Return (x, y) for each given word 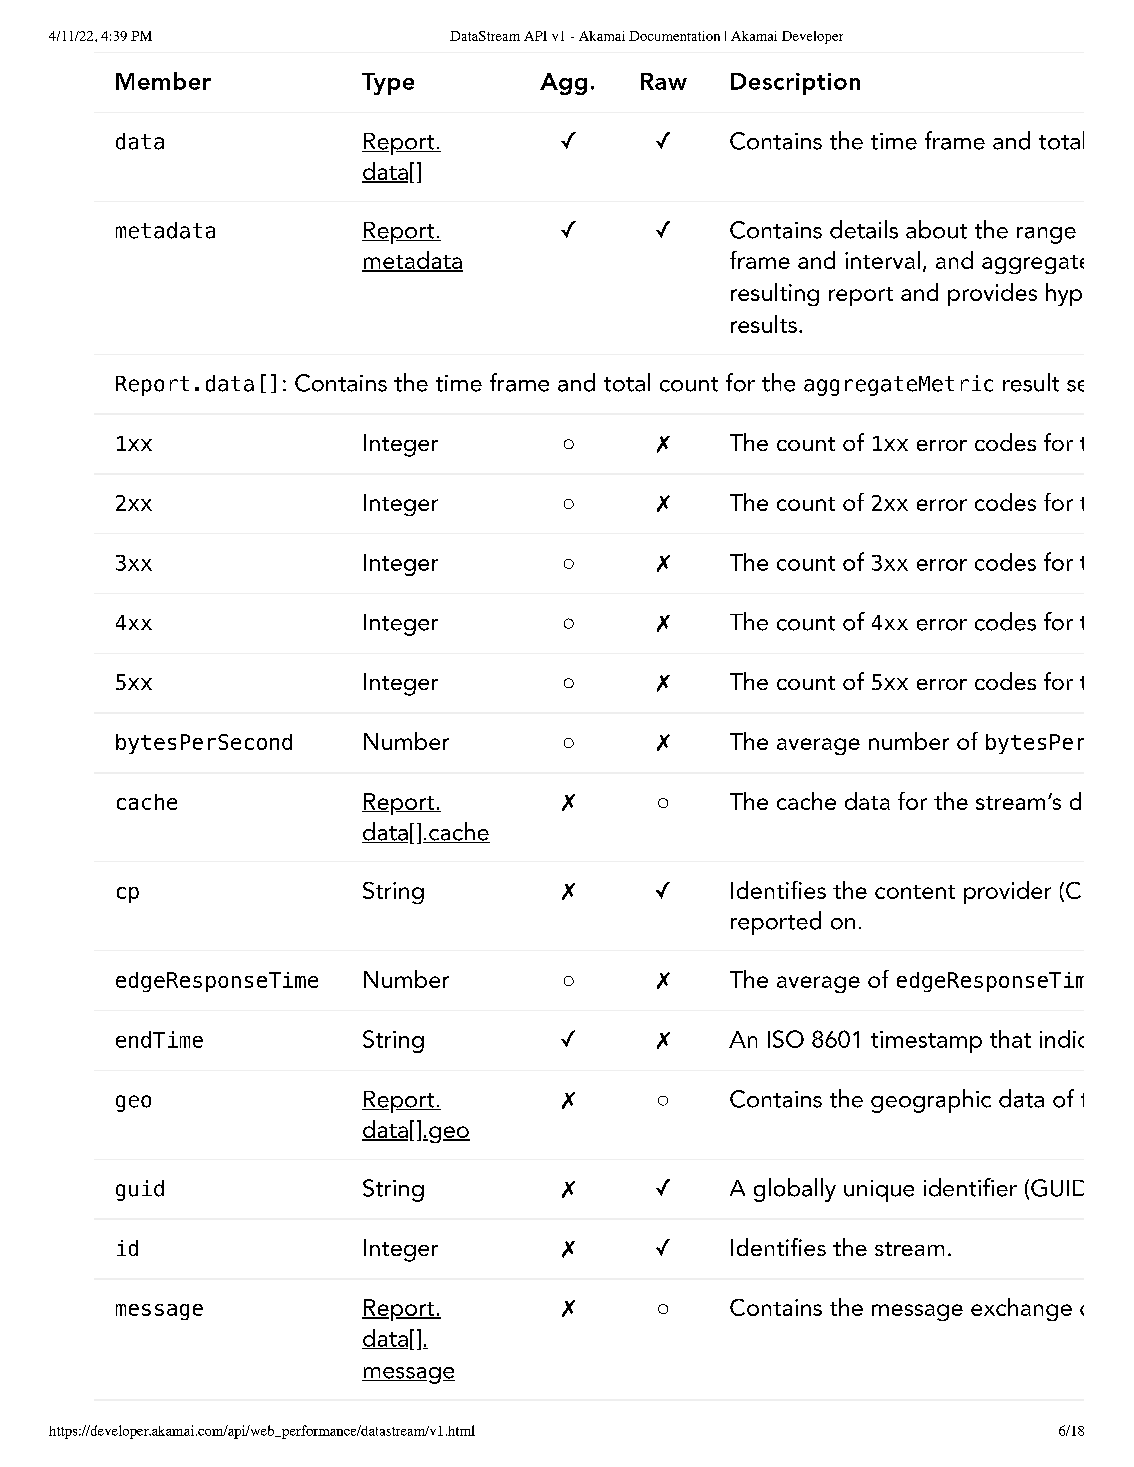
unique (879, 1191)
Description (795, 84)
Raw (664, 81)
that (1010, 1039)
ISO (786, 1039)
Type (388, 84)
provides (992, 294)
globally (795, 1190)
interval (882, 260)
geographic (931, 1101)
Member (163, 81)
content (915, 892)
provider (1007, 892)
